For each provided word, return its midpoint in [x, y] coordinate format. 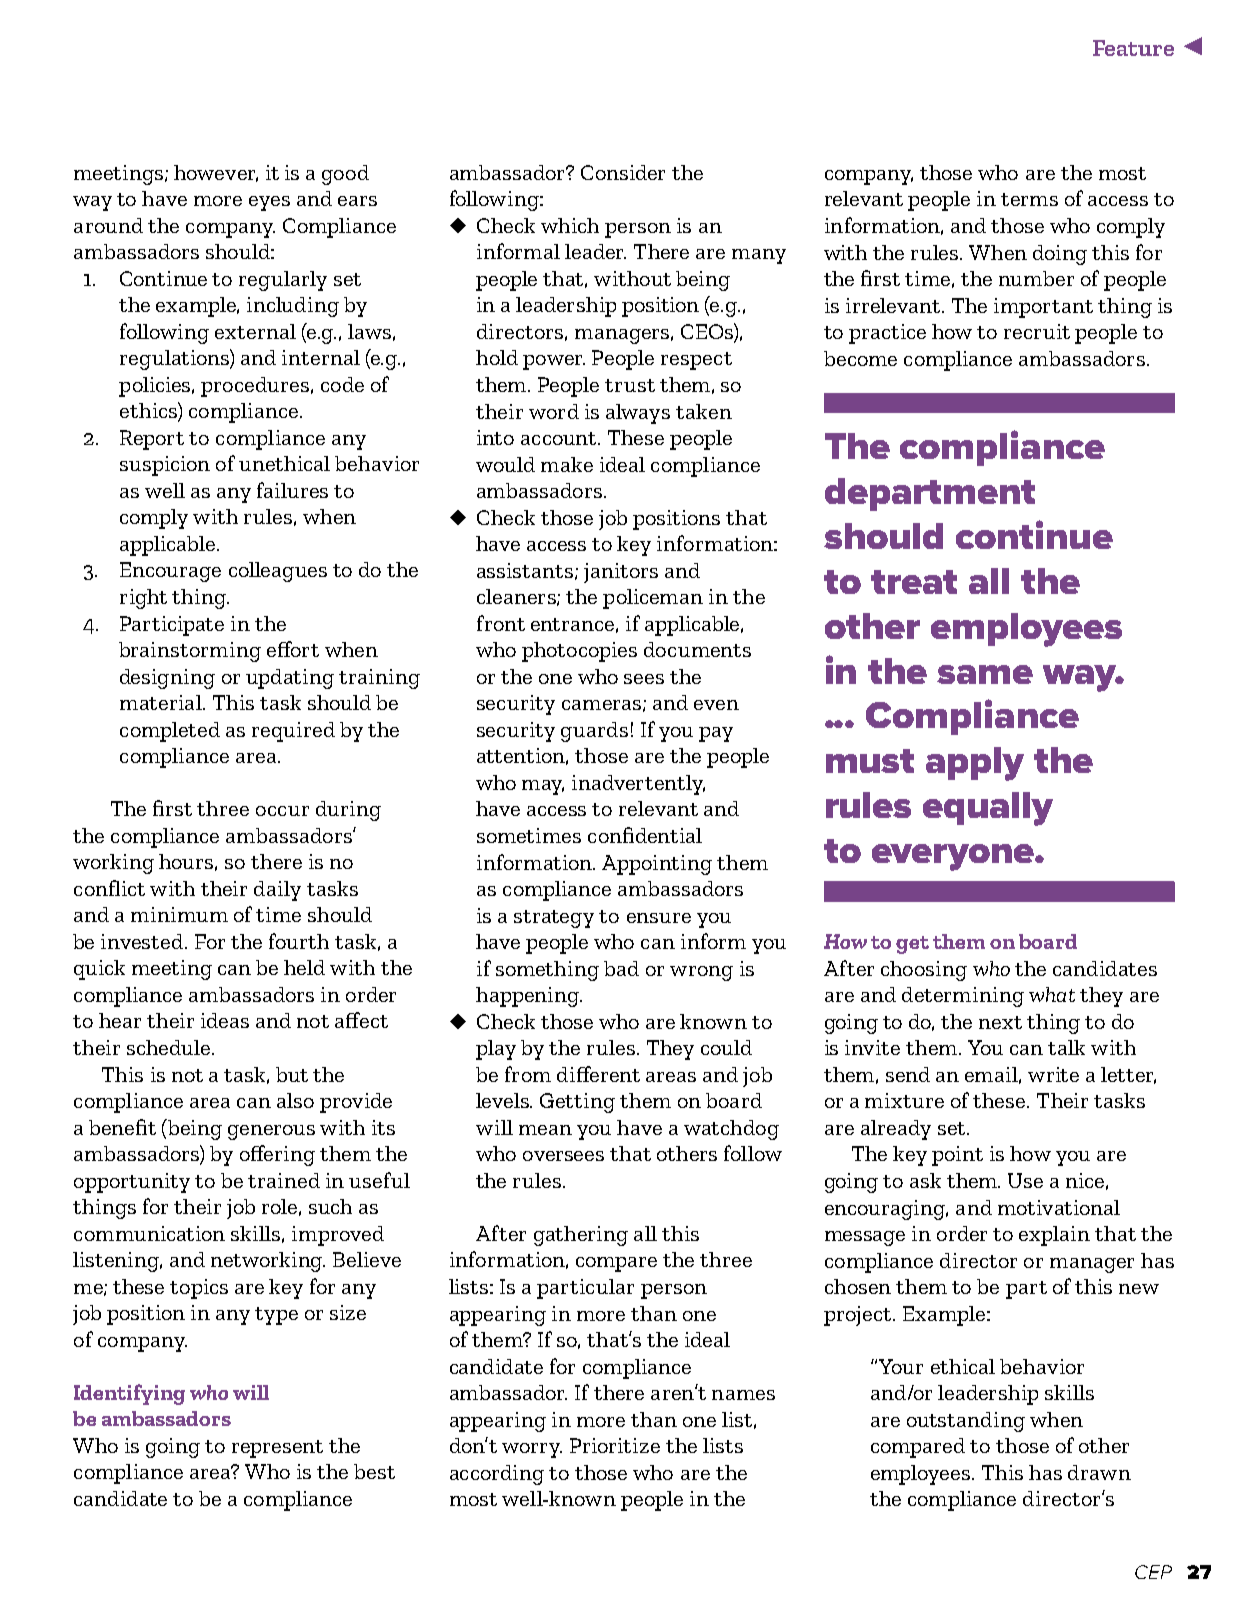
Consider [623, 172]
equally [988, 809]
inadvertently [638, 785]
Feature [1133, 48]
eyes [269, 203]
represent [277, 1449]
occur [282, 811]
